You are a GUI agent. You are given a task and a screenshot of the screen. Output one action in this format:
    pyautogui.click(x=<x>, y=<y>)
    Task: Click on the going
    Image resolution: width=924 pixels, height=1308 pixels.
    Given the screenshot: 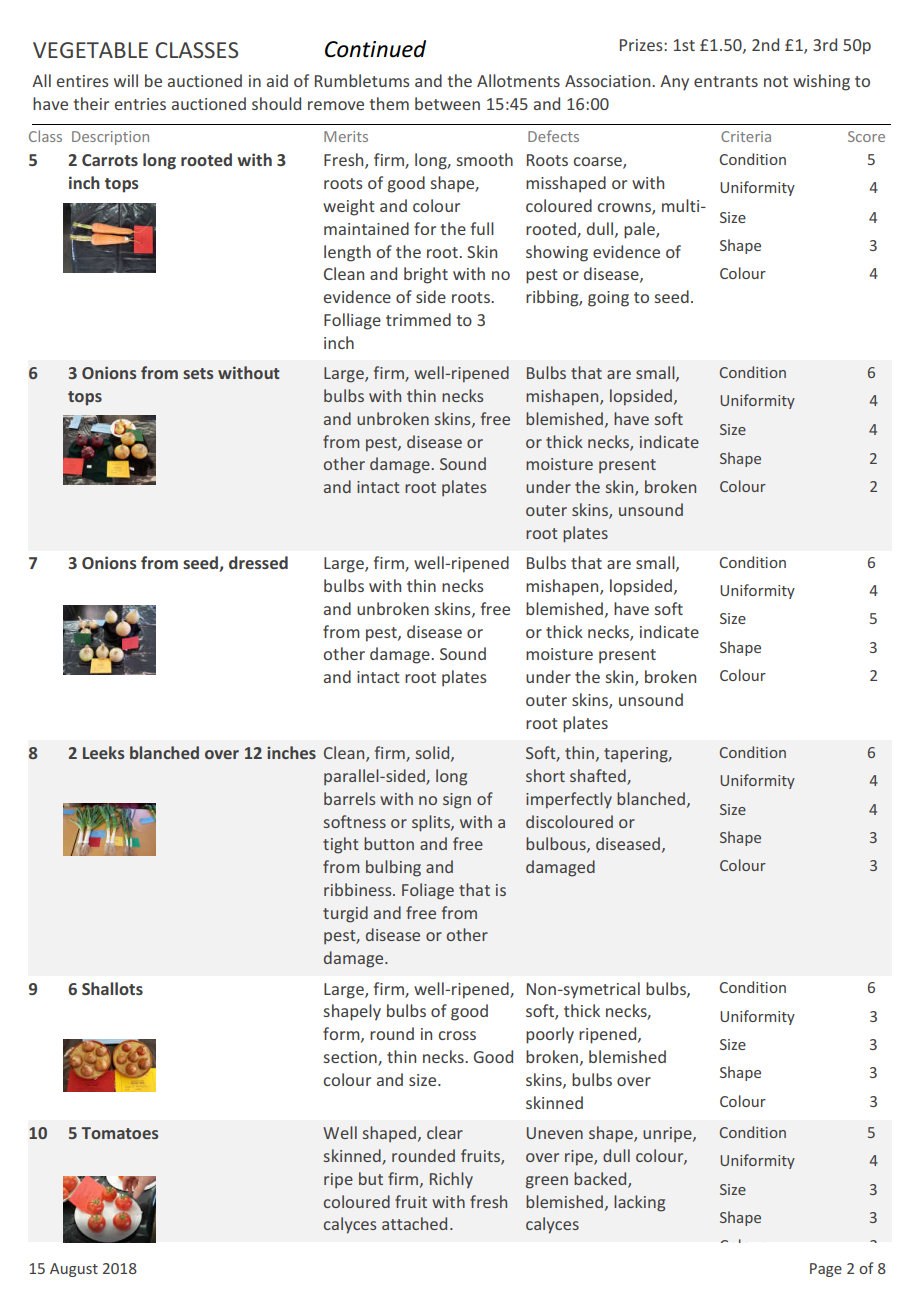 What is the action you would take?
    pyautogui.click(x=608, y=299)
